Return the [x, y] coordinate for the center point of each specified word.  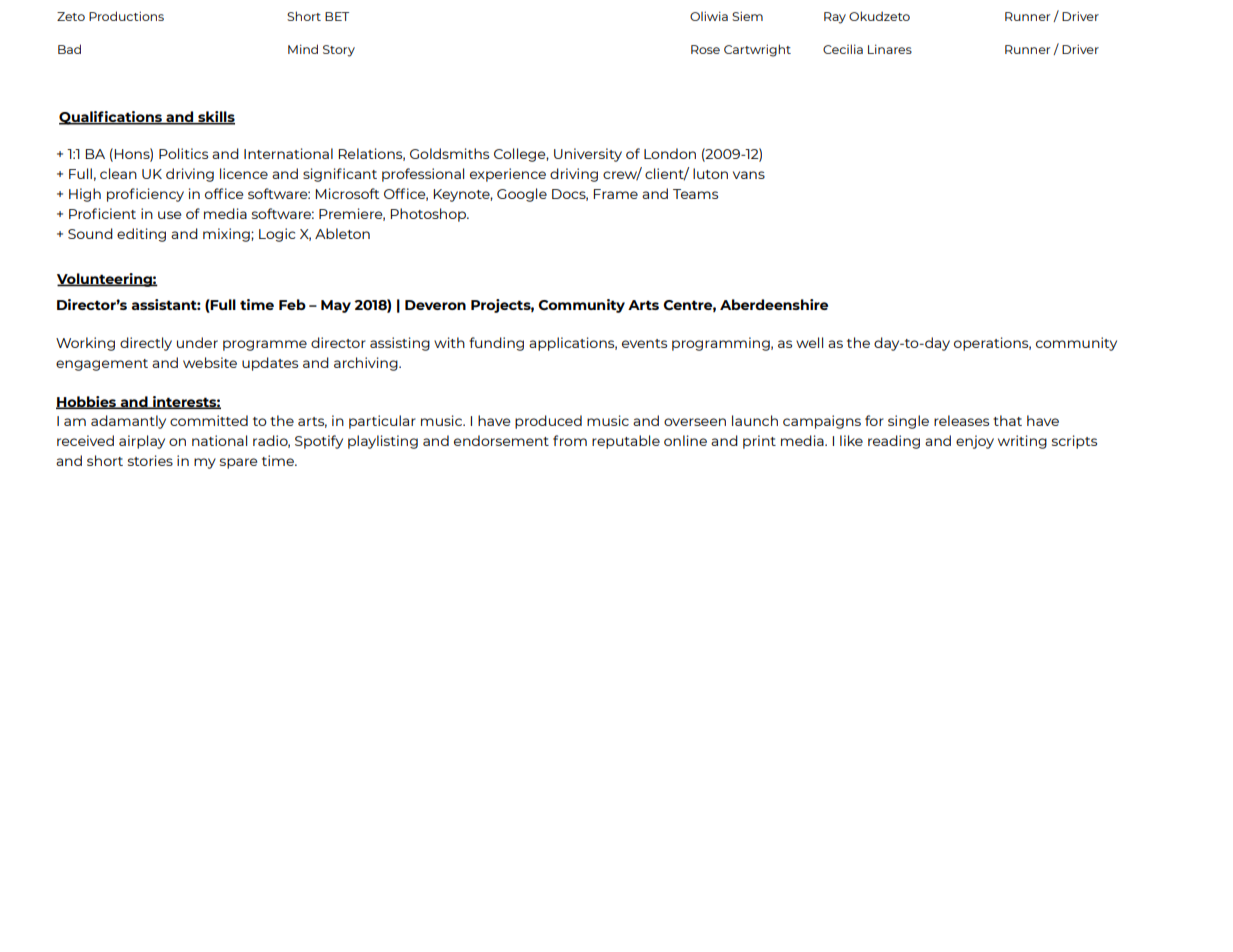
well [809, 342]
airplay [142, 442]
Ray [835, 18]
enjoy [975, 442]
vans [749, 175]
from [570, 440]
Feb [292, 304]
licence [244, 173]
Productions [126, 16]
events [644, 343]
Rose [705, 49]
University [588, 155]
